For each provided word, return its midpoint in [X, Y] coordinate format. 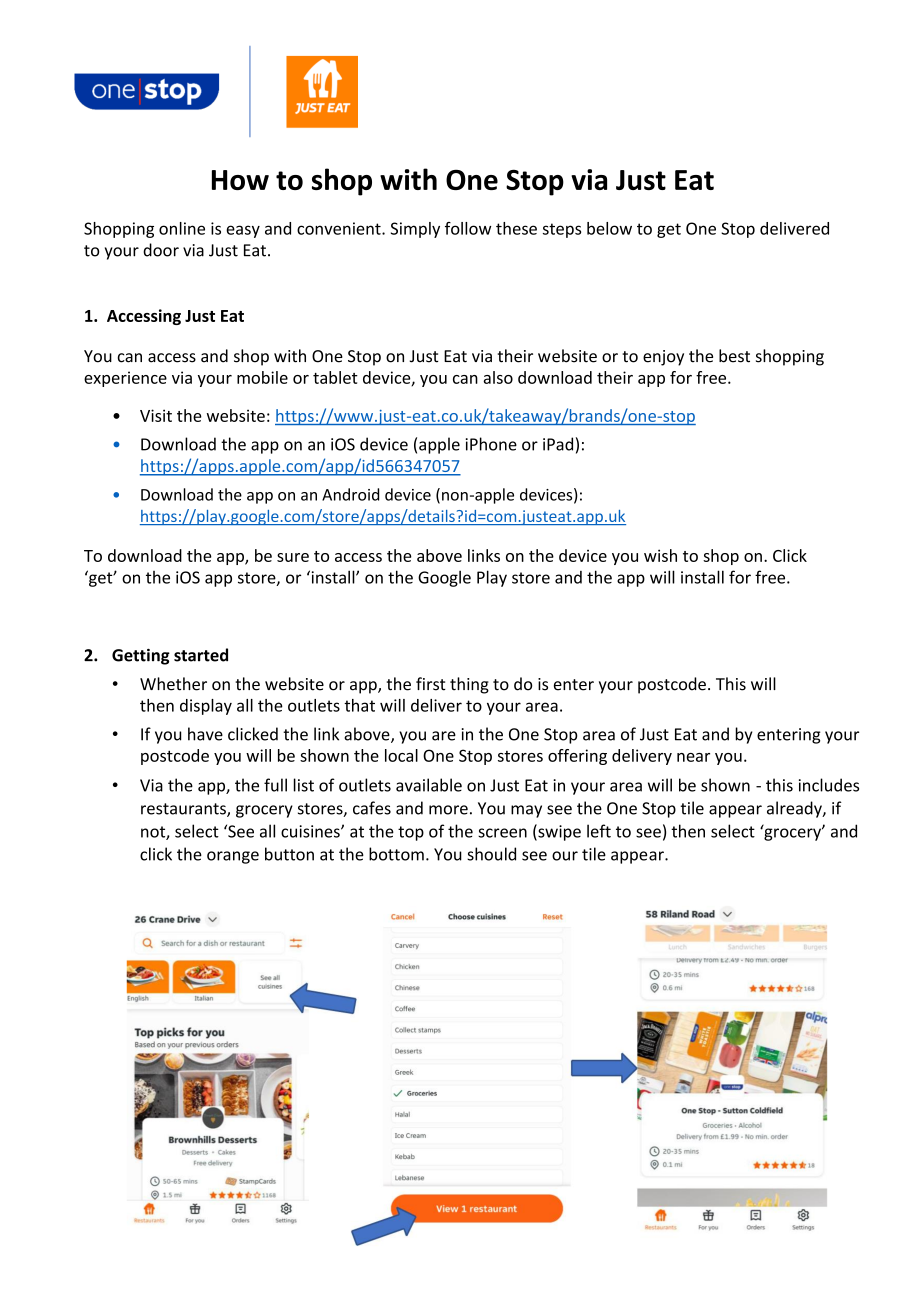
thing [469, 685]
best [734, 356]
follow [468, 228]
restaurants [184, 810]
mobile [262, 377]
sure [293, 557]
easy [243, 231]
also [498, 377]
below [609, 228]
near [693, 757]
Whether [173, 684]
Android [350, 494]
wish [660, 555]
